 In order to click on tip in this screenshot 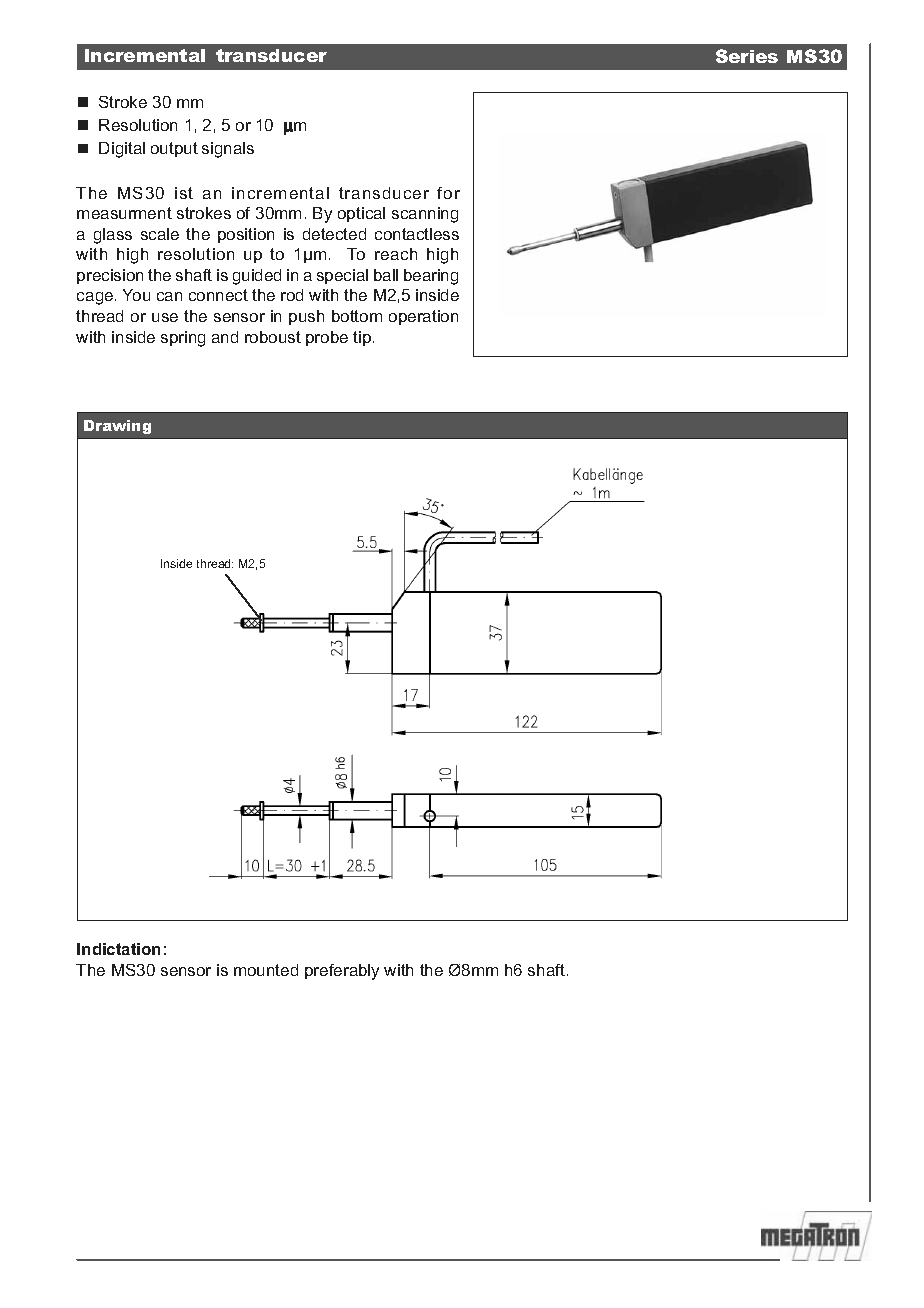, I will do `click(362, 338)`.
